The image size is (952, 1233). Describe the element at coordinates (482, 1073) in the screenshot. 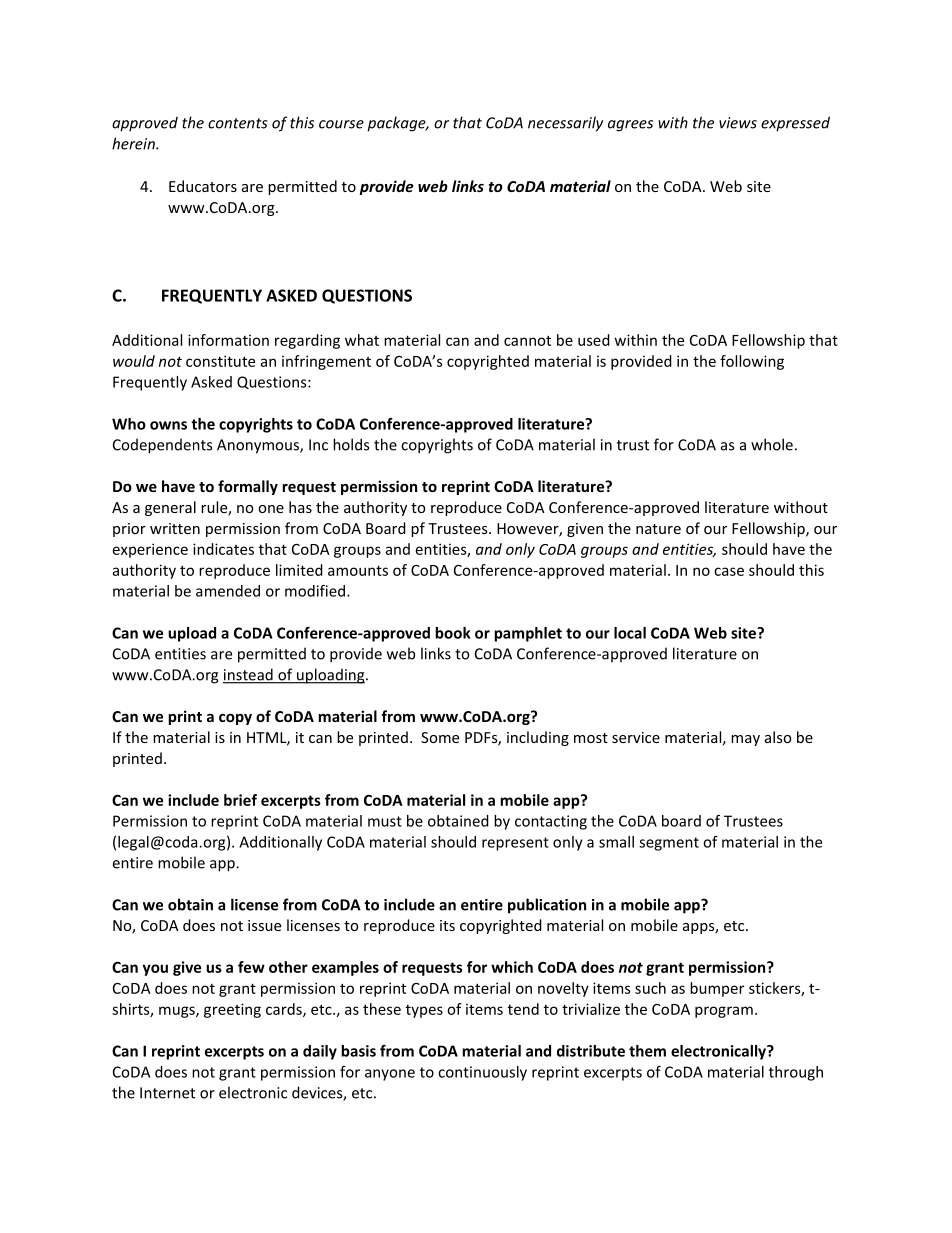

I see `continuously` at that location.
